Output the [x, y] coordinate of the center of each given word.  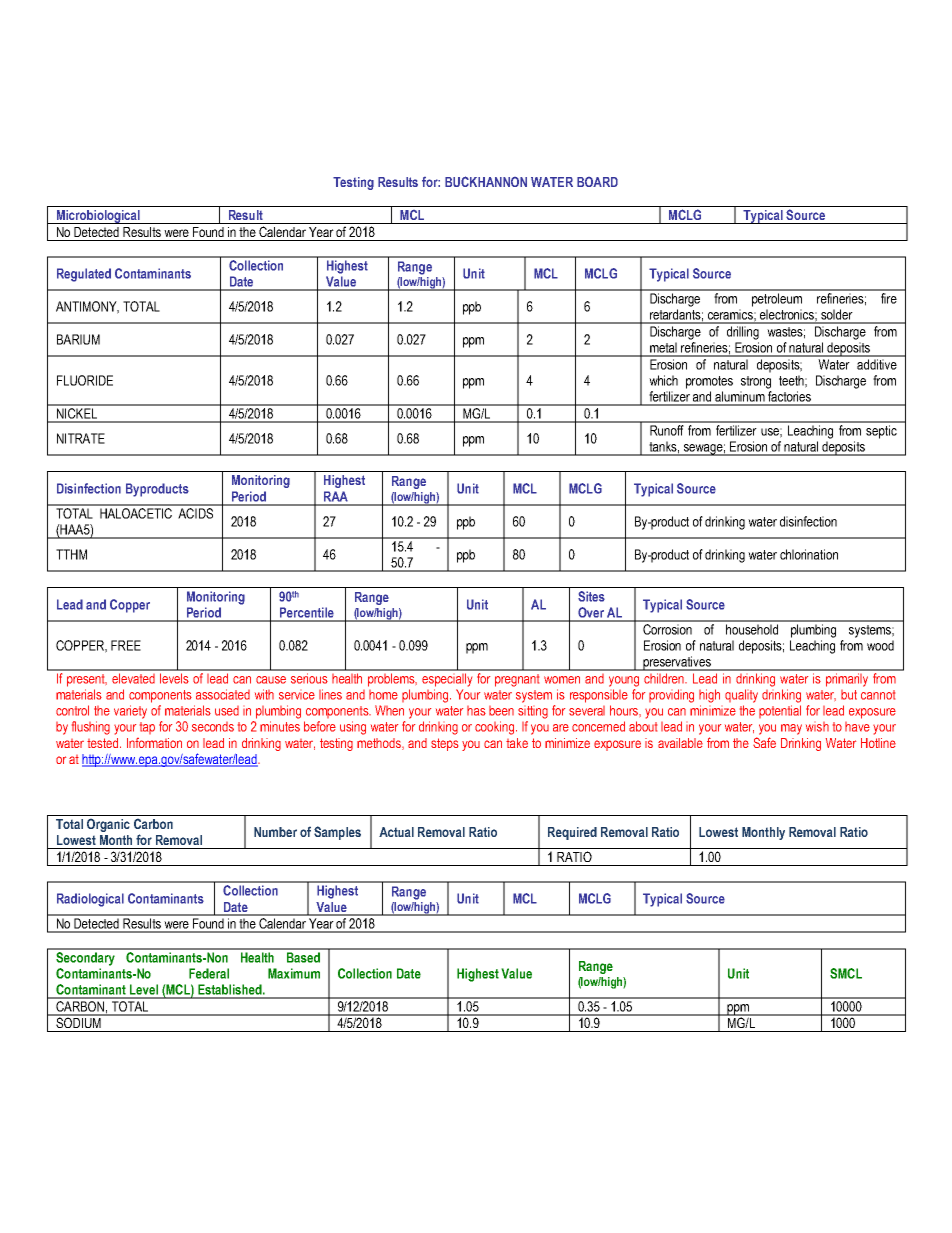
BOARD [597, 182]
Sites [591, 596]
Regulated [84, 275]
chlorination [809, 554]
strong [756, 382]
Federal [209, 973]
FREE [126, 645]
